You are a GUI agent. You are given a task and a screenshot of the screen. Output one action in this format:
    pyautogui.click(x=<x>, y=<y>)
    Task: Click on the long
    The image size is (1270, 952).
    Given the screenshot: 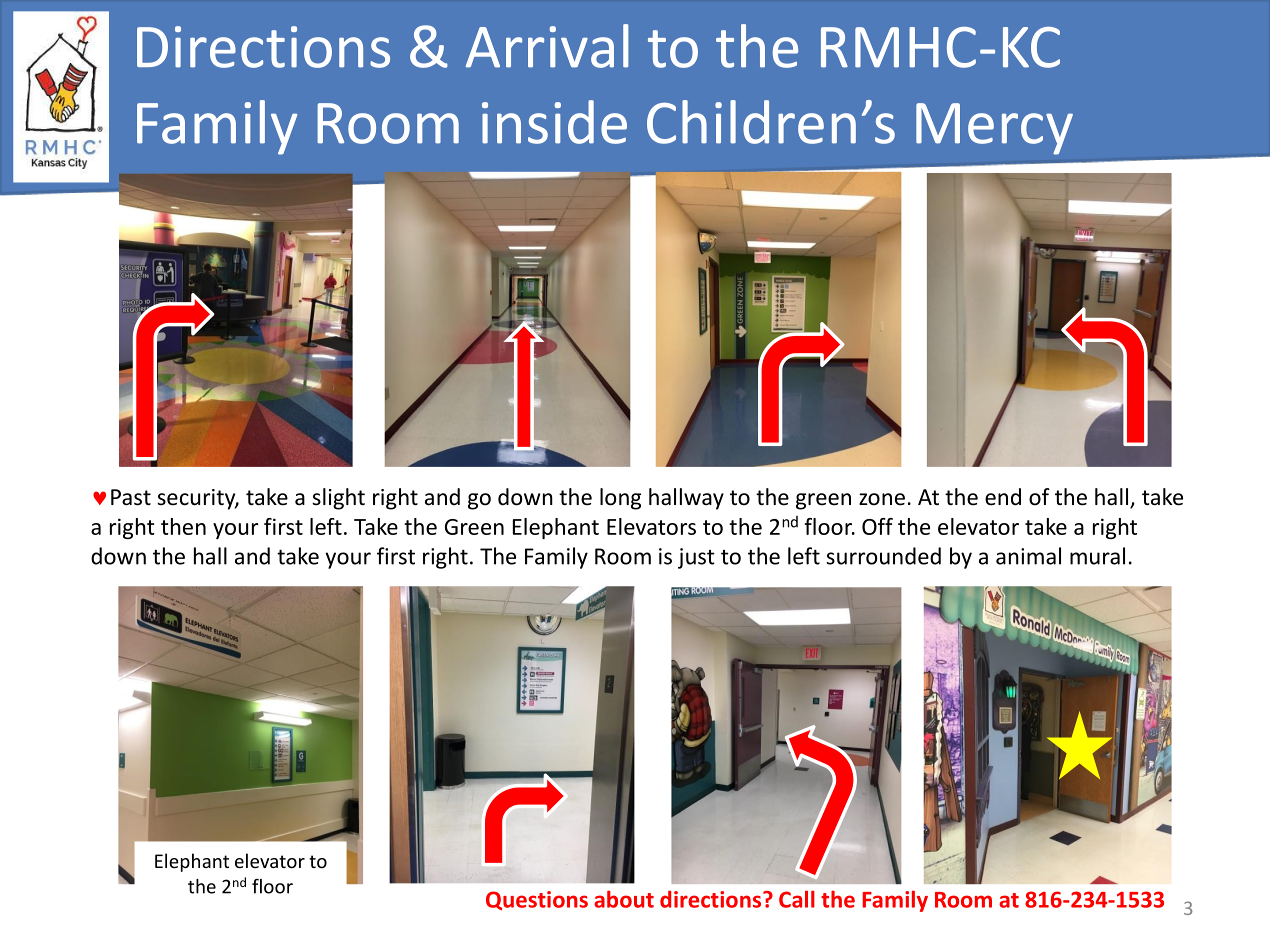 What is the action you would take?
    pyautogui.click(x=620, y=499)
